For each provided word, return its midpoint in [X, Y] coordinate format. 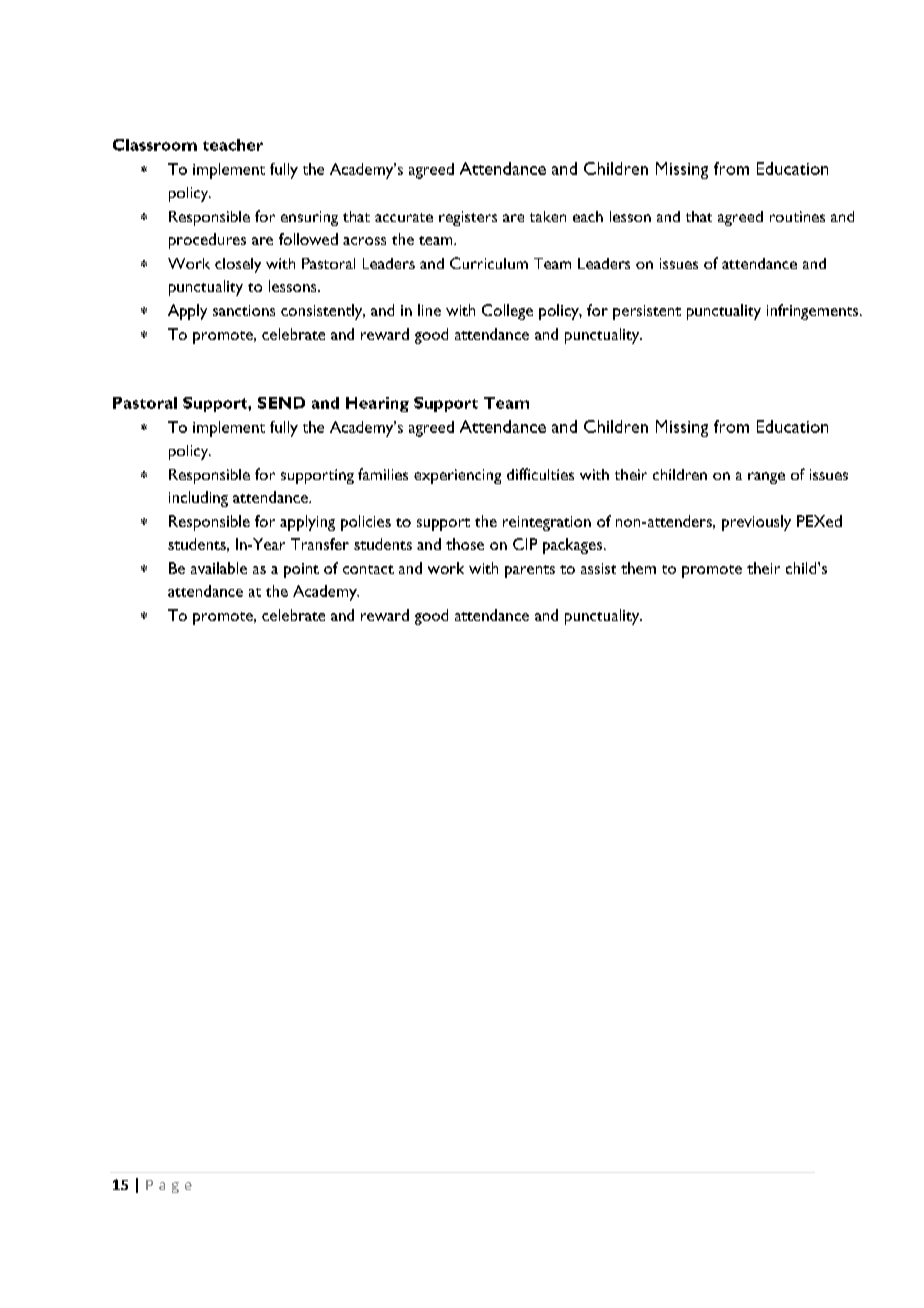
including [198, 499]
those [465, 544]
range [766, 478]
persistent [647, 312]
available [219, 568]
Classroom [155, 145]
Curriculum [489, 263]
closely [238, 265]
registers [468, 218]
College [507, 312]
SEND [281, 403]
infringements [814, 312]
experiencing [457, 476]
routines [797, 216]
